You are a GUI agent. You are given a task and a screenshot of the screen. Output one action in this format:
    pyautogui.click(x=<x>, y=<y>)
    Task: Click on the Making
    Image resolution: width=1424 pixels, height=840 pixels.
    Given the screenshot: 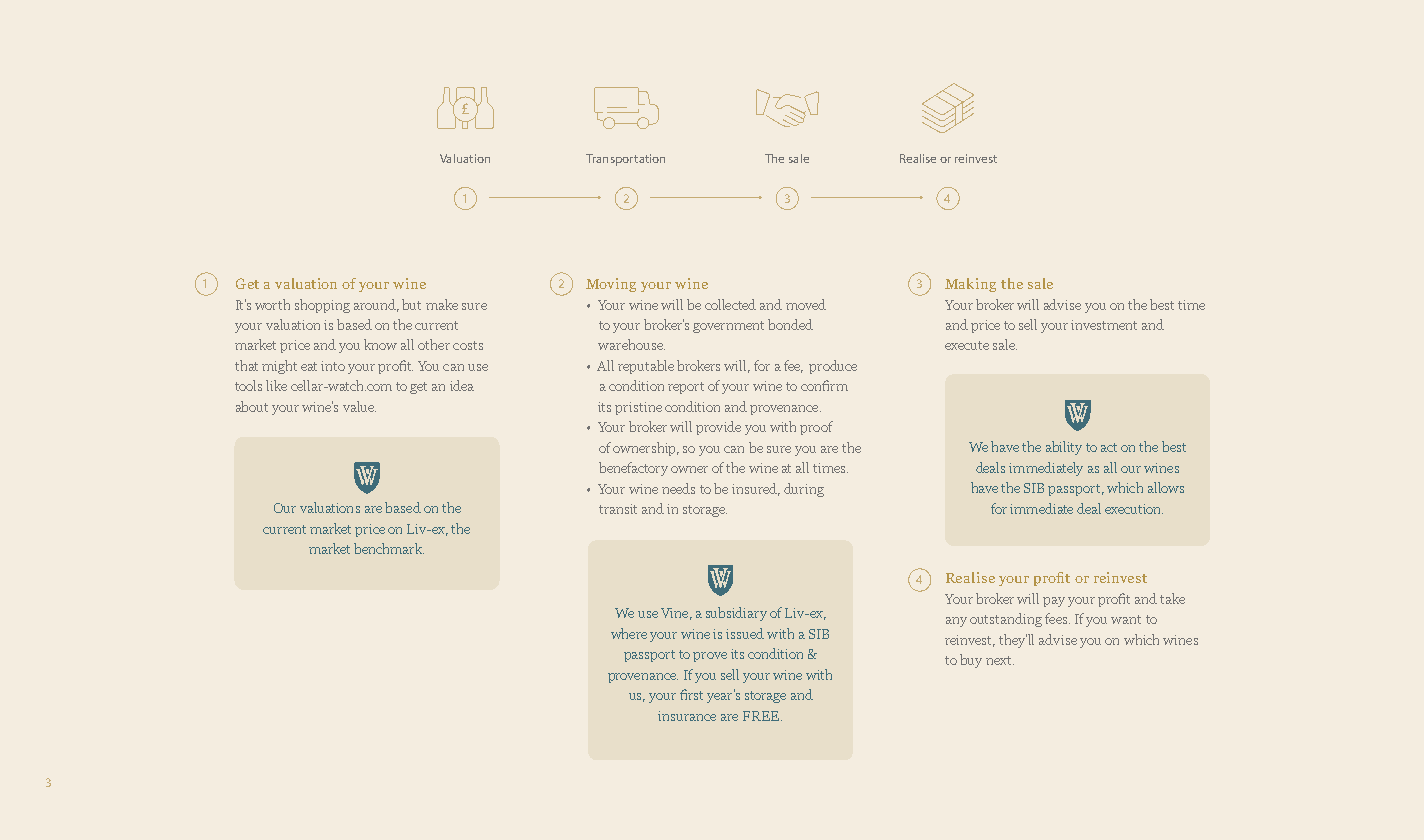 What is the action you would take?
    pyautogui.click(x=970, y=285)
